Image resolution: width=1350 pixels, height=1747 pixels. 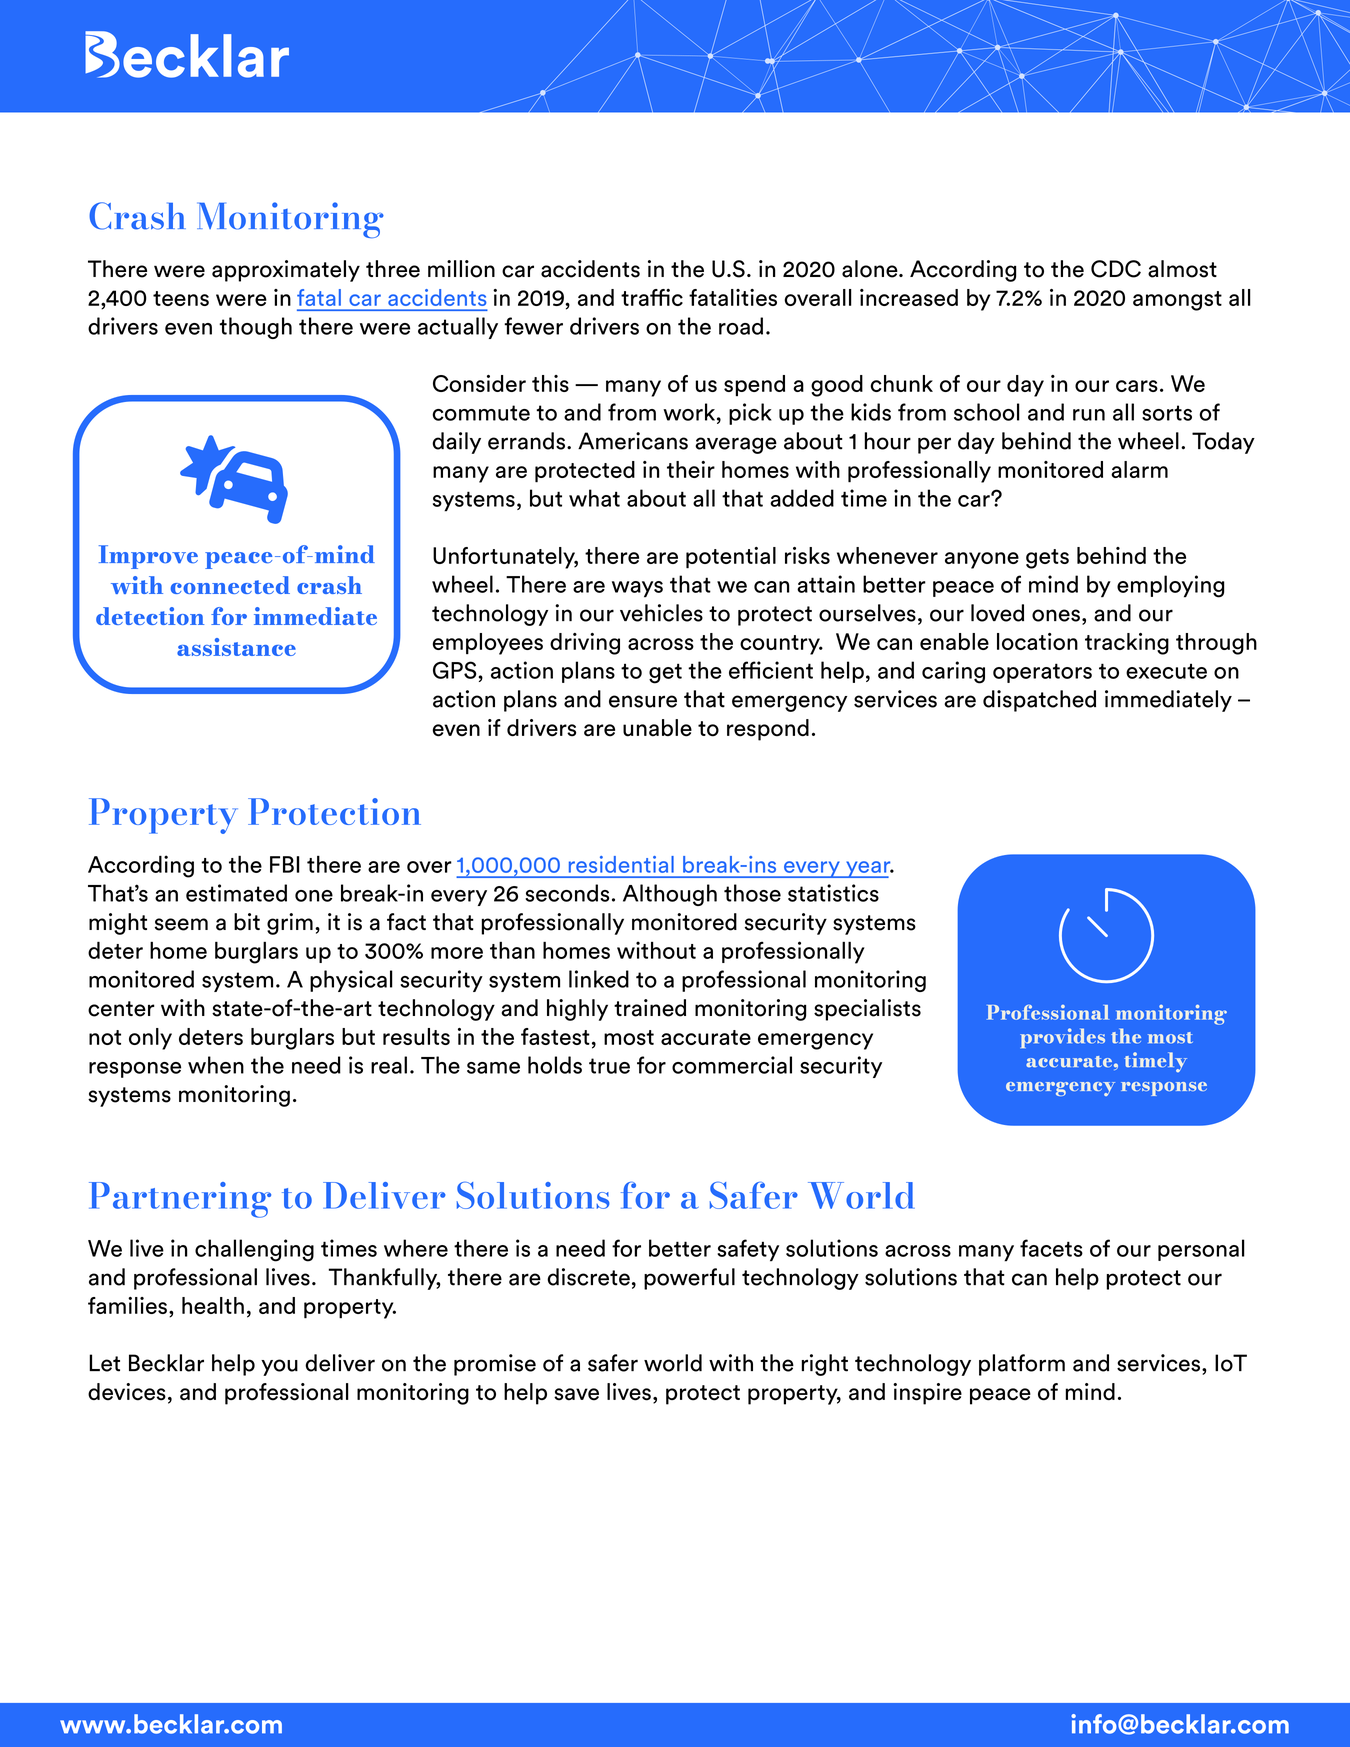 I want to click on provides, so click(x=1062, y=1038).
